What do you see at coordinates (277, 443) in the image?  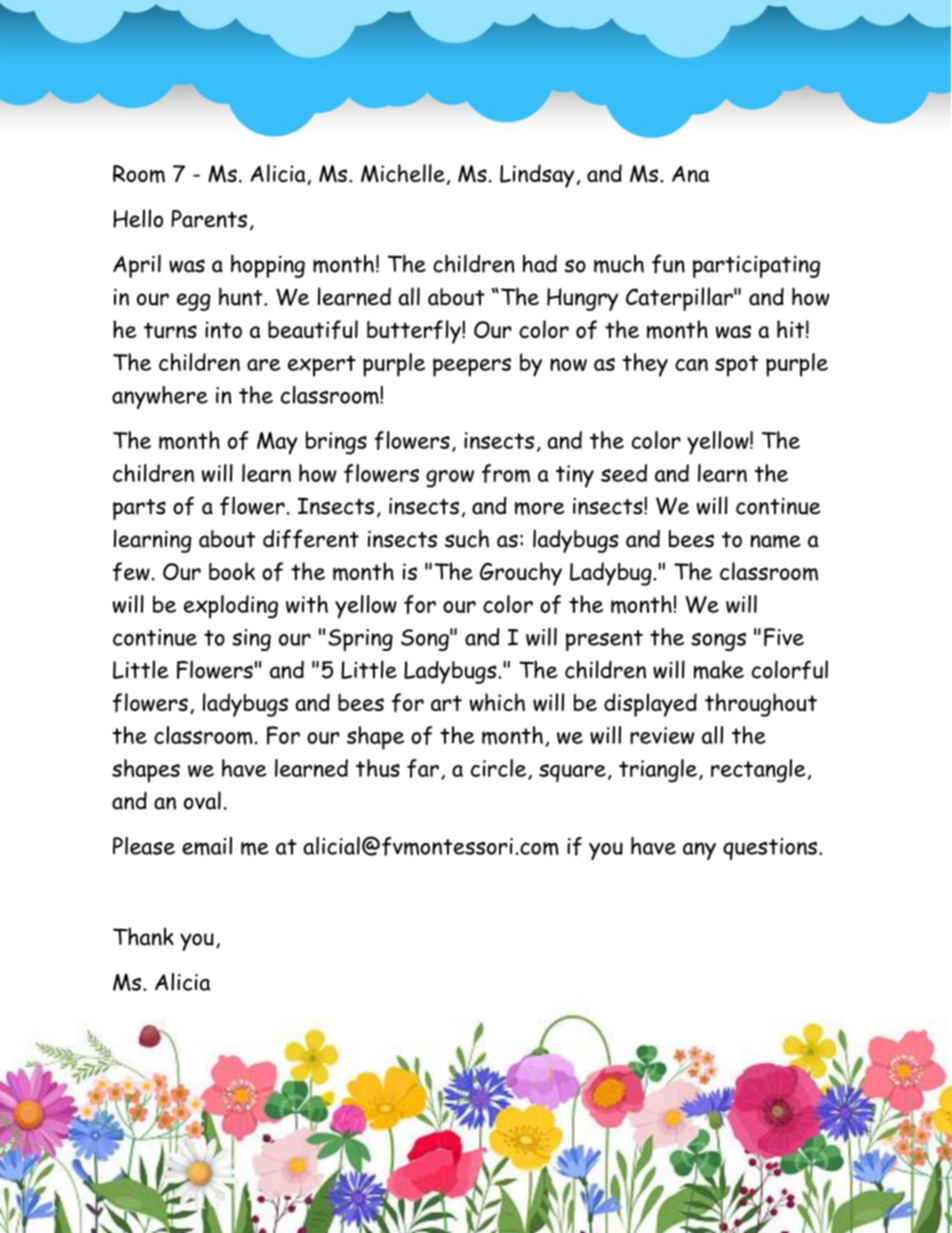 I see `May` at bounding box center [277, 443].
